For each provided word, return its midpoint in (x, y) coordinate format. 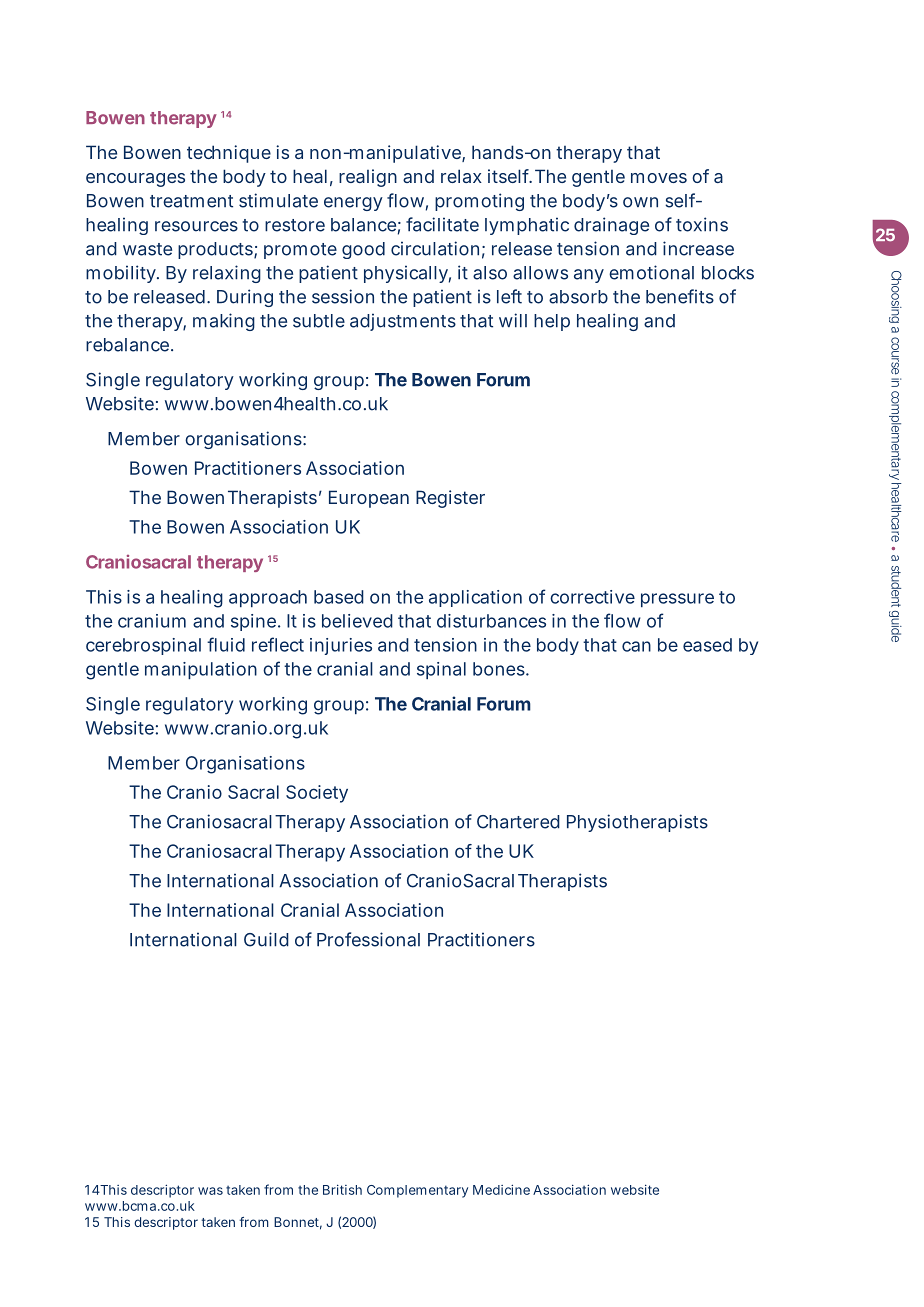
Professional (368, 939)
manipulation (201, 670)
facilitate (442, 224)
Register (450, 499)
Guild (266, 939)
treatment (191, 201)
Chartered (518, 822)
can (636, 646)
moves (659, 178)
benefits (680, 296)
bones (500, 669)
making (224, 322)
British (342, 1189)
